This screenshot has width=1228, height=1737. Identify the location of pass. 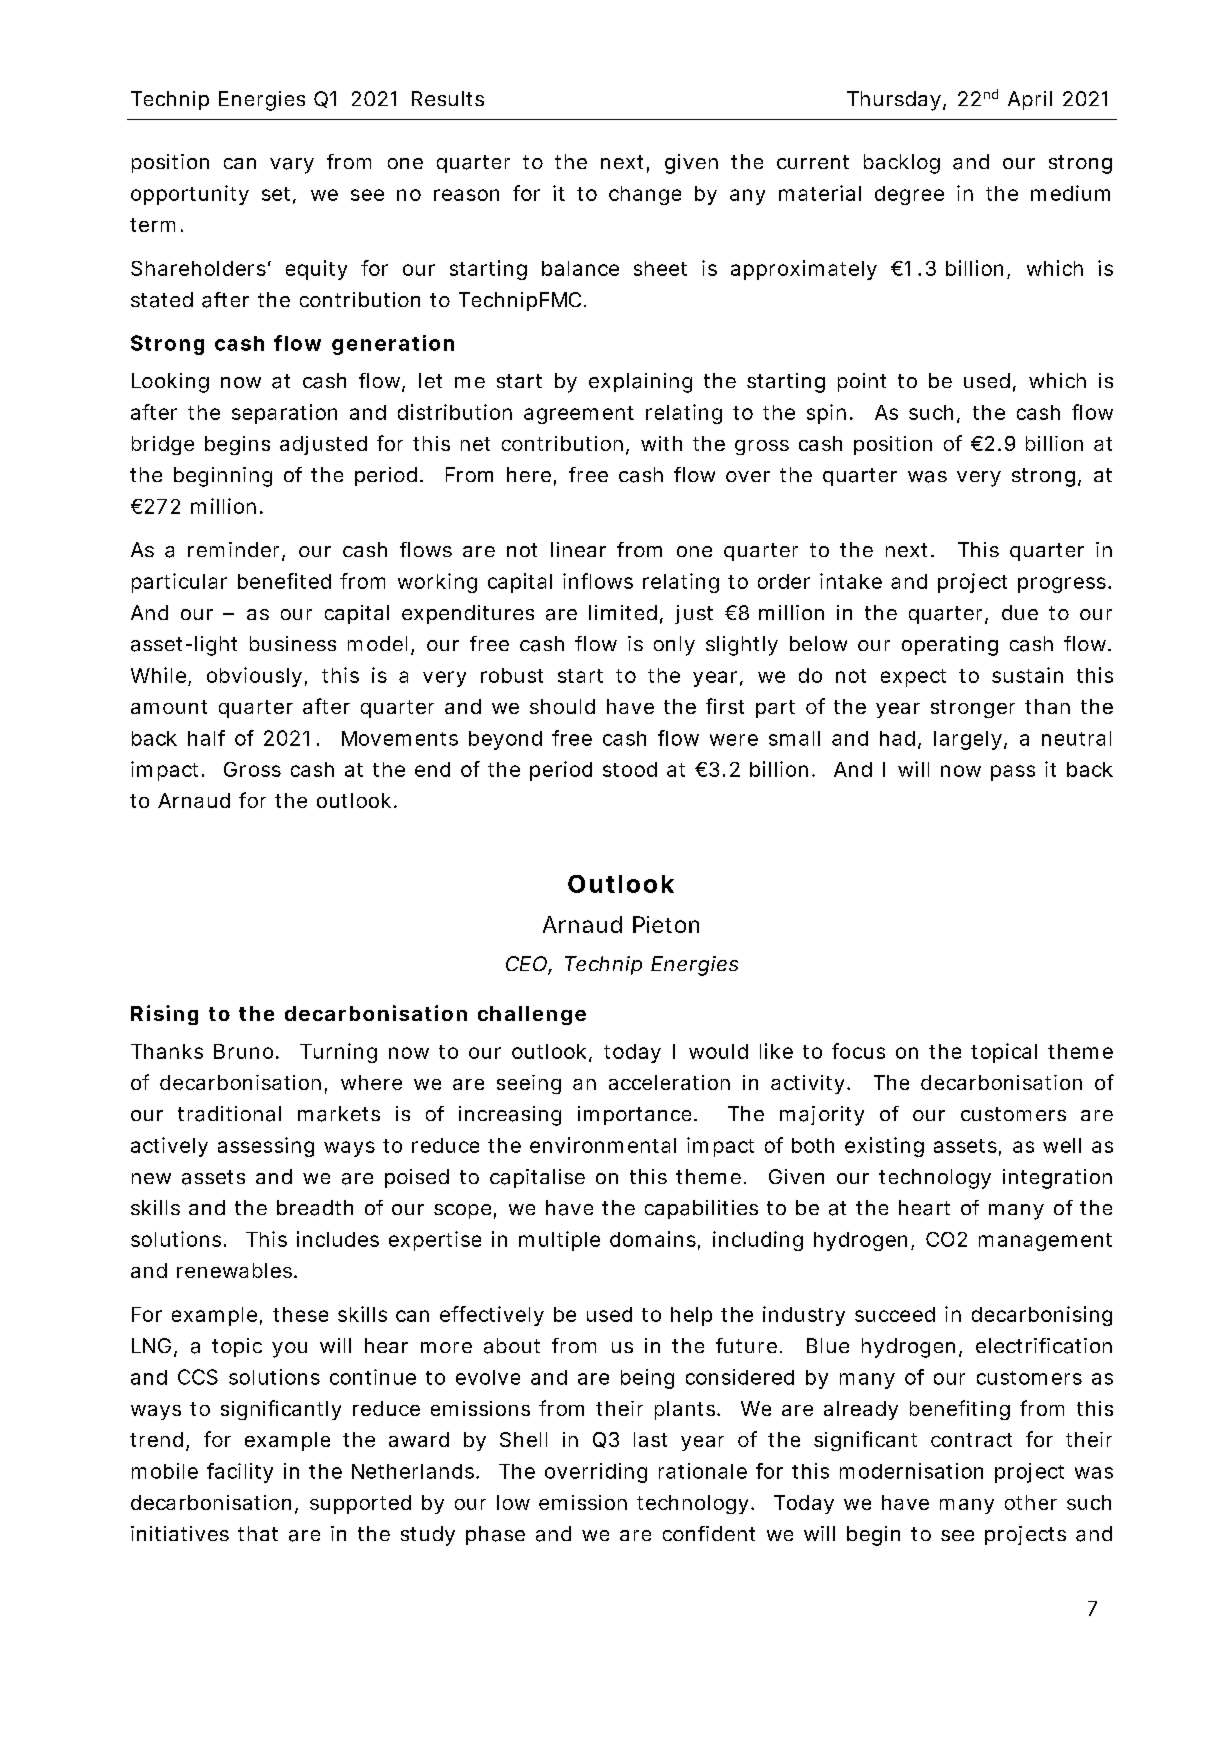
(1013, 773).
